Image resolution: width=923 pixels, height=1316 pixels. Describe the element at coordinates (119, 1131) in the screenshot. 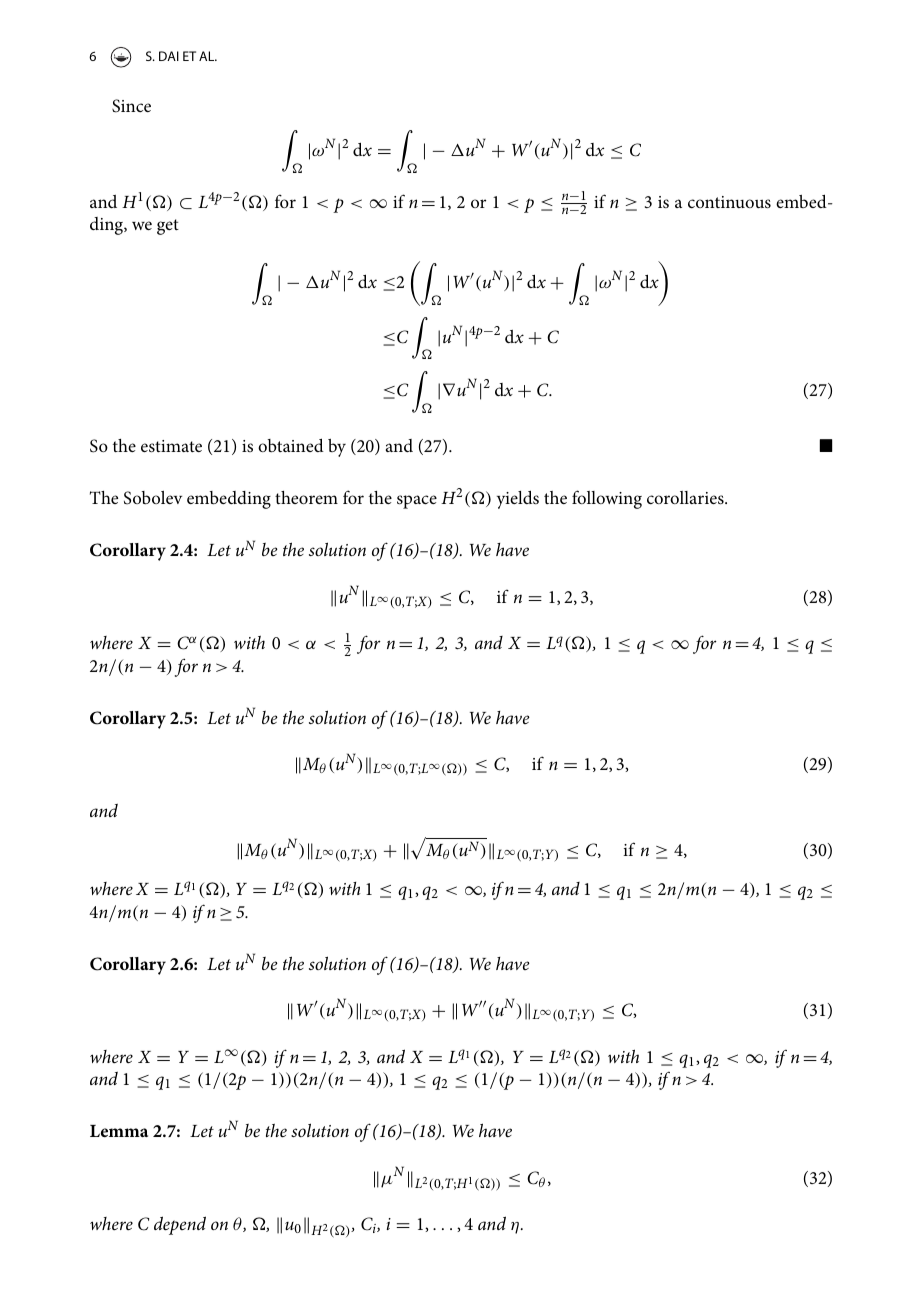

I see `Lemma` at that location.
